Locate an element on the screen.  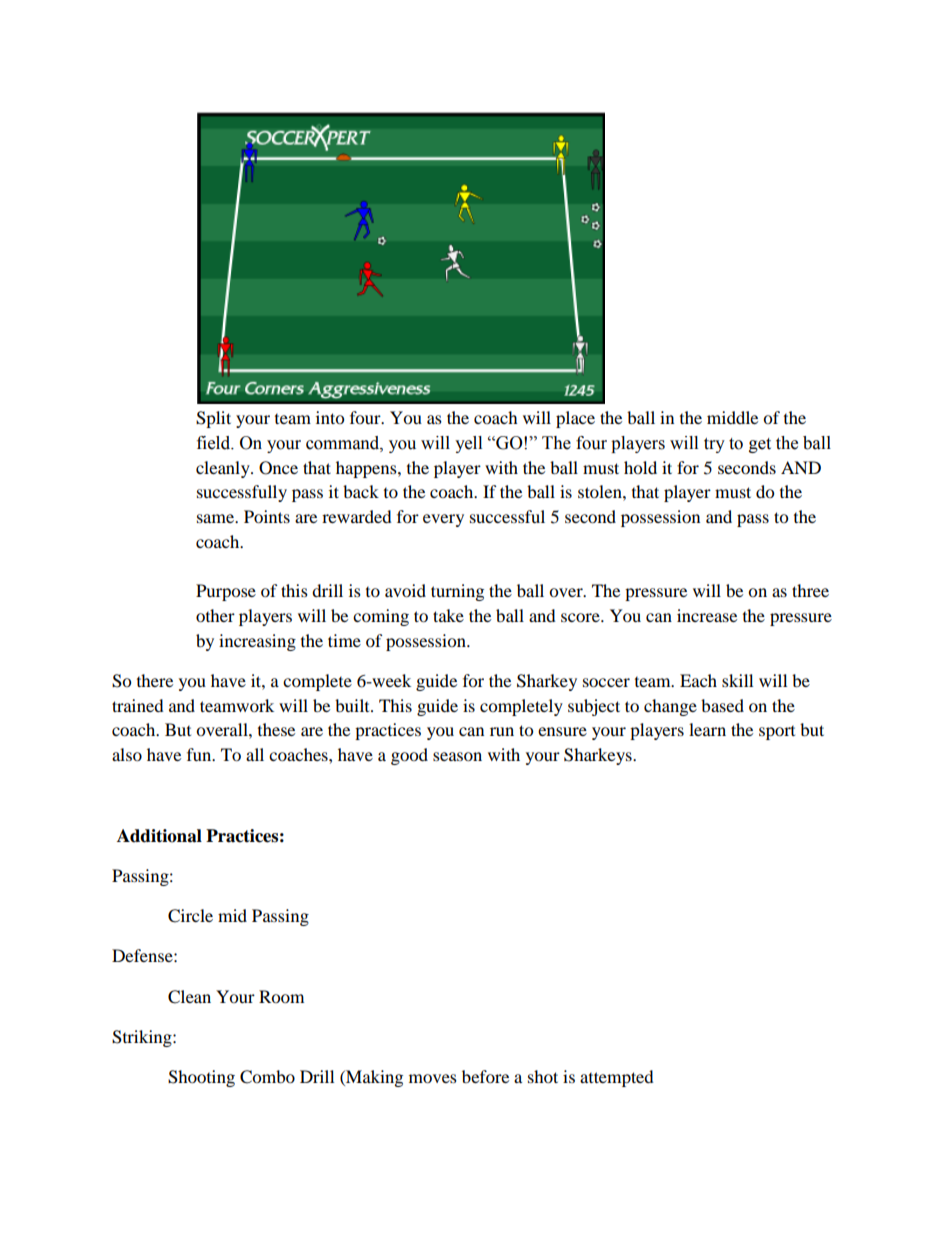
run is located at coordinates (502, 731).
